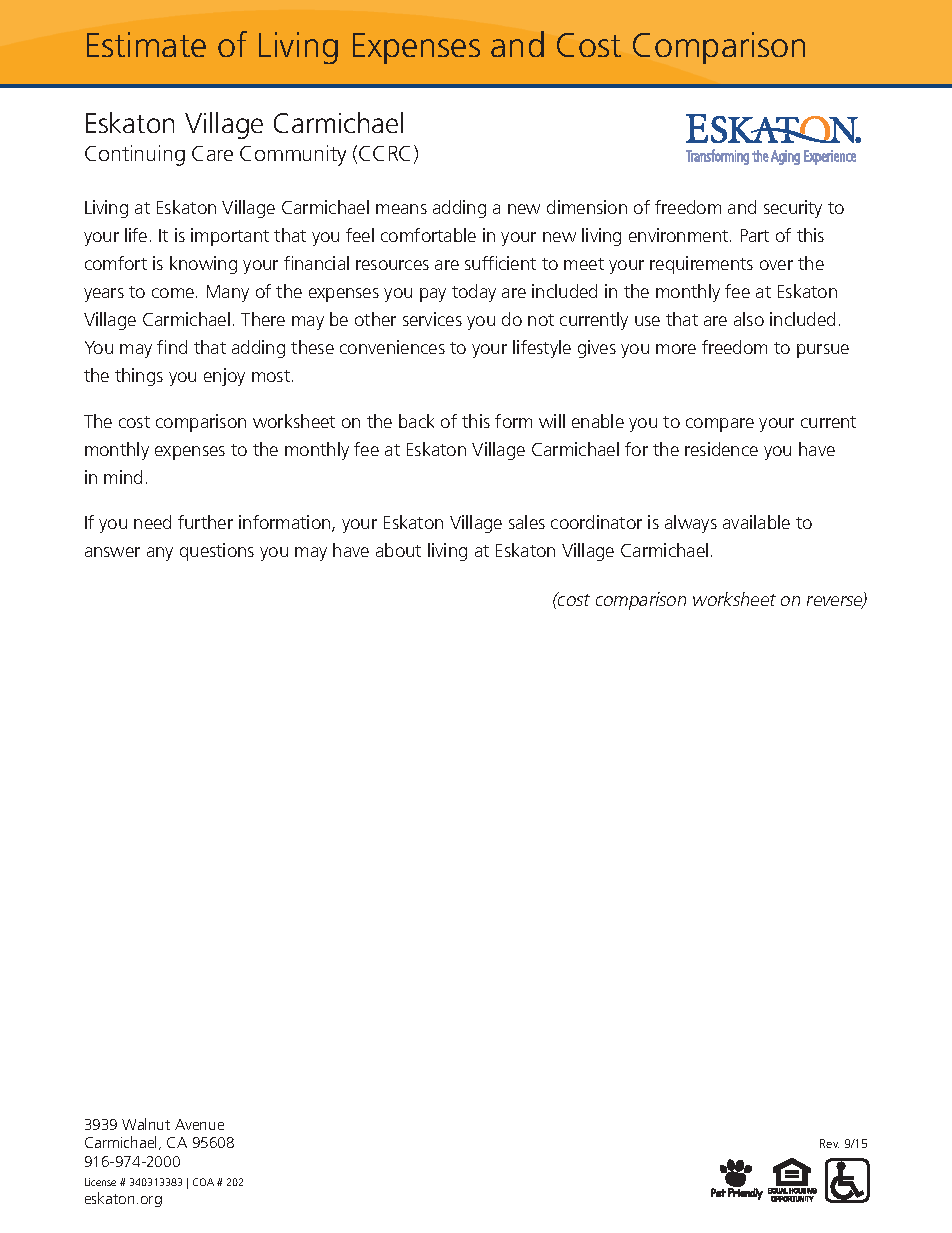 The width and height of the image is (952, 1233). What do you see at coordinates (793, 209) in the image?
I see `security` at bounding box center [793, 209].
